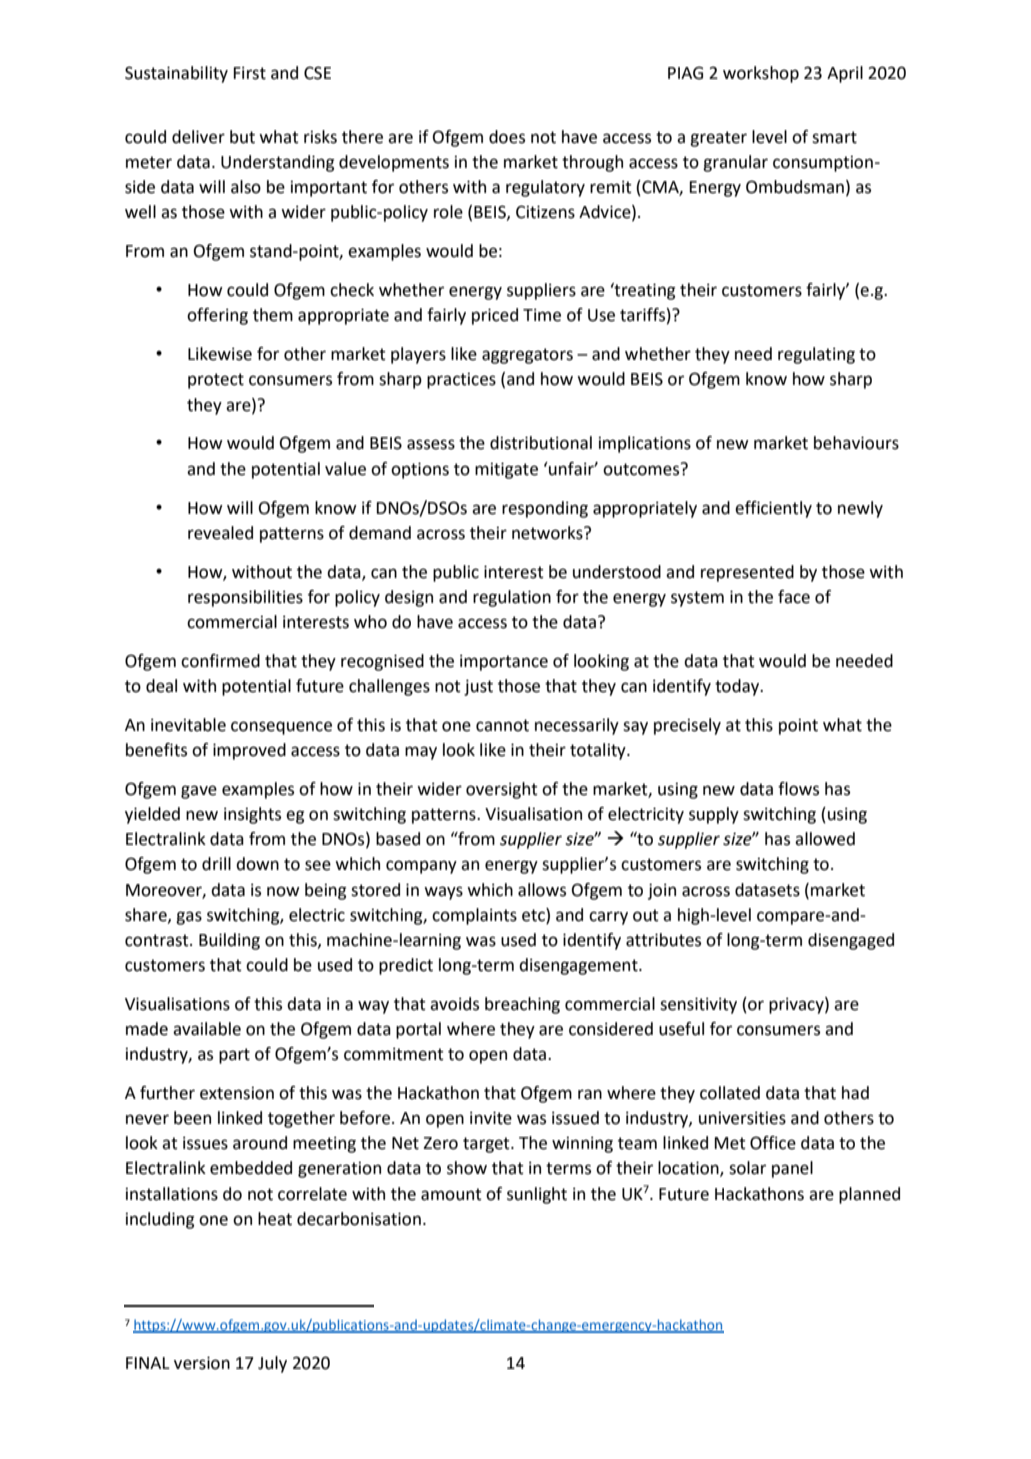  I want to click on protect, so click(216, 381).
